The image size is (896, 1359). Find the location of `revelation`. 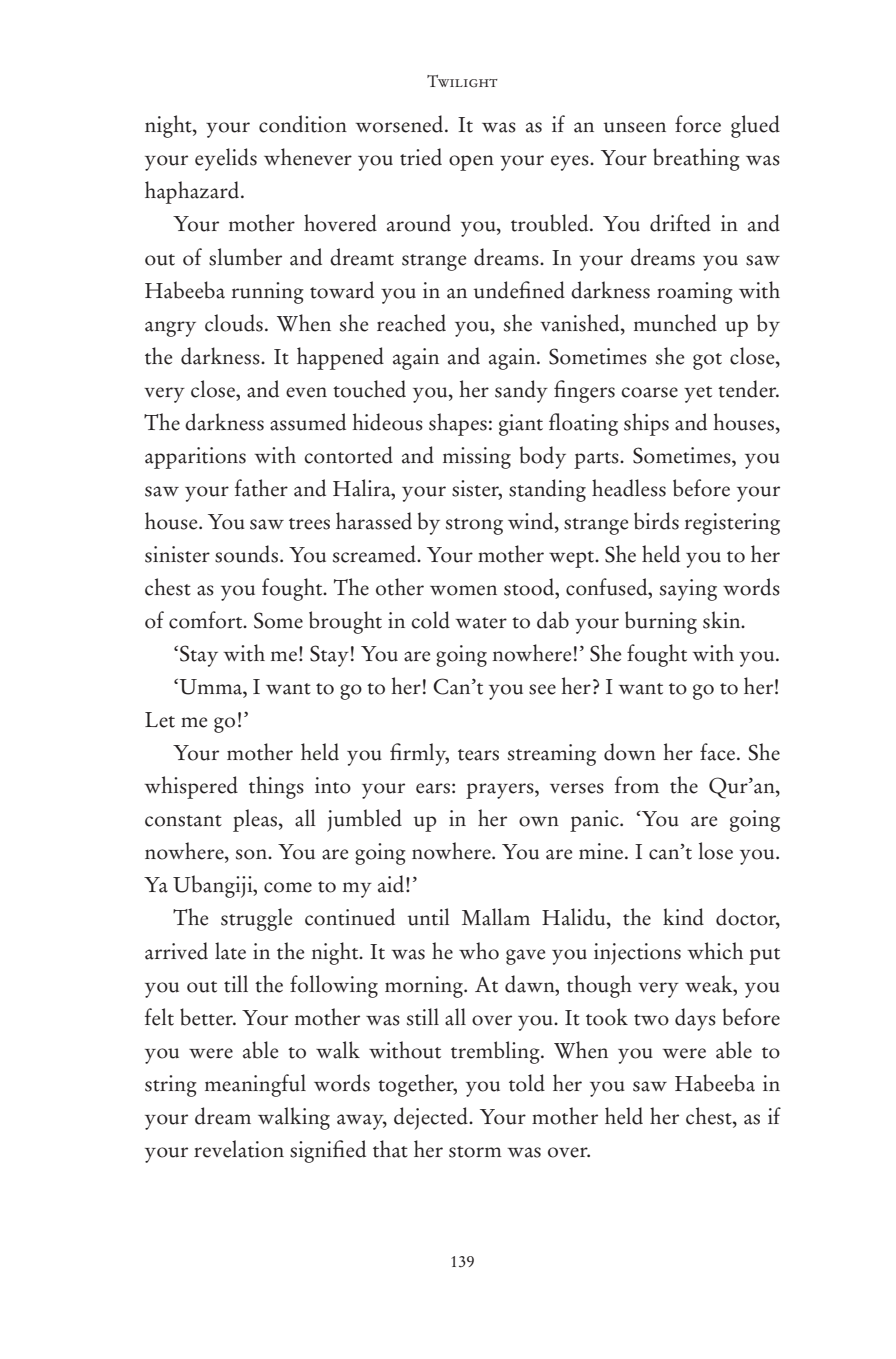

revelation is located at coordinates (239, 1149).
